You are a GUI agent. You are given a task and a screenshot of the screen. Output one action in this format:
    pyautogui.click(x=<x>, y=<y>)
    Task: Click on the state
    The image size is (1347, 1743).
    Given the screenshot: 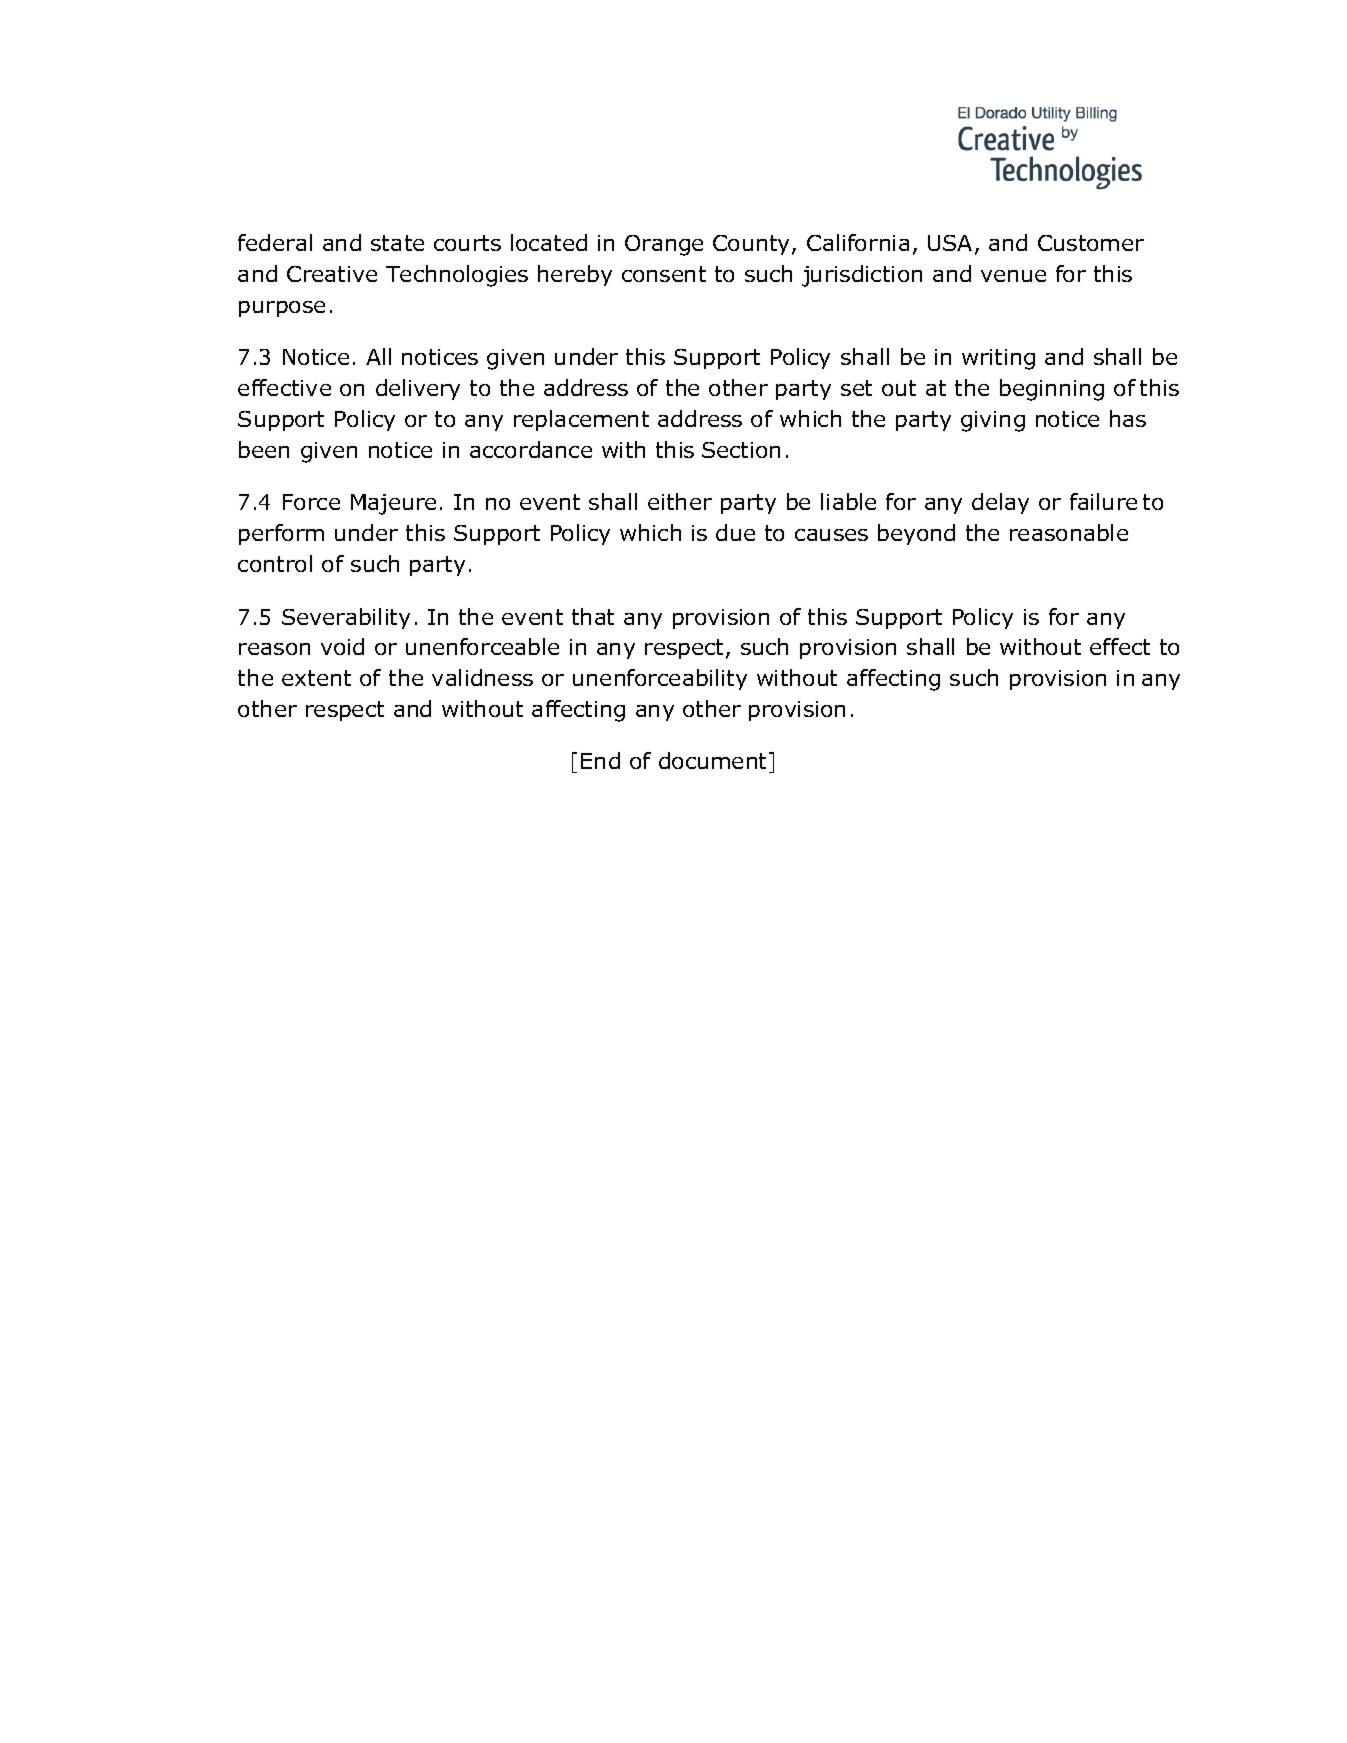 What is the action you would take?
    pyautogui.click(x=397, y=243)
